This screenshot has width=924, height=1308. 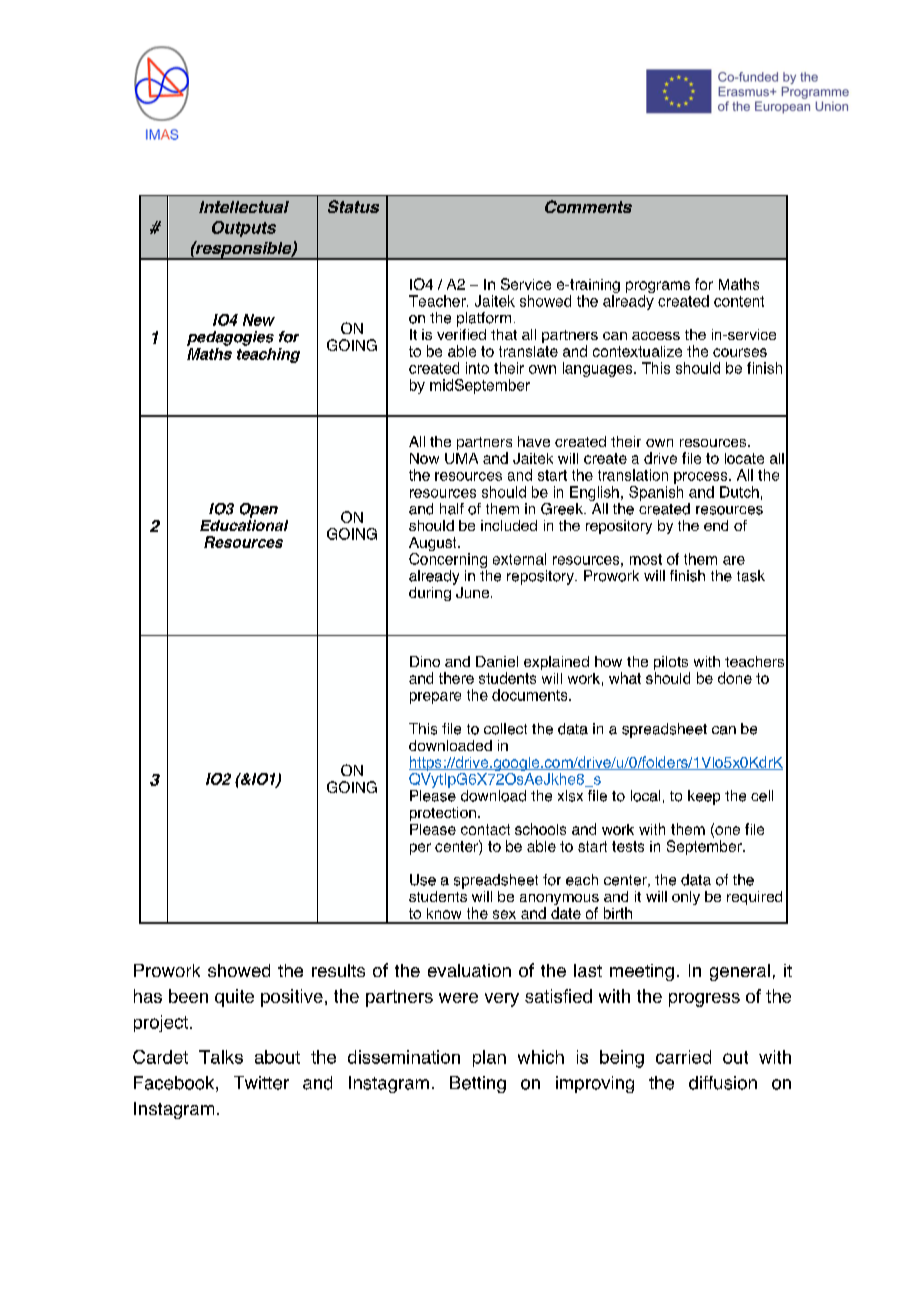 I want to click on Status, so click(x=353, y=206).
